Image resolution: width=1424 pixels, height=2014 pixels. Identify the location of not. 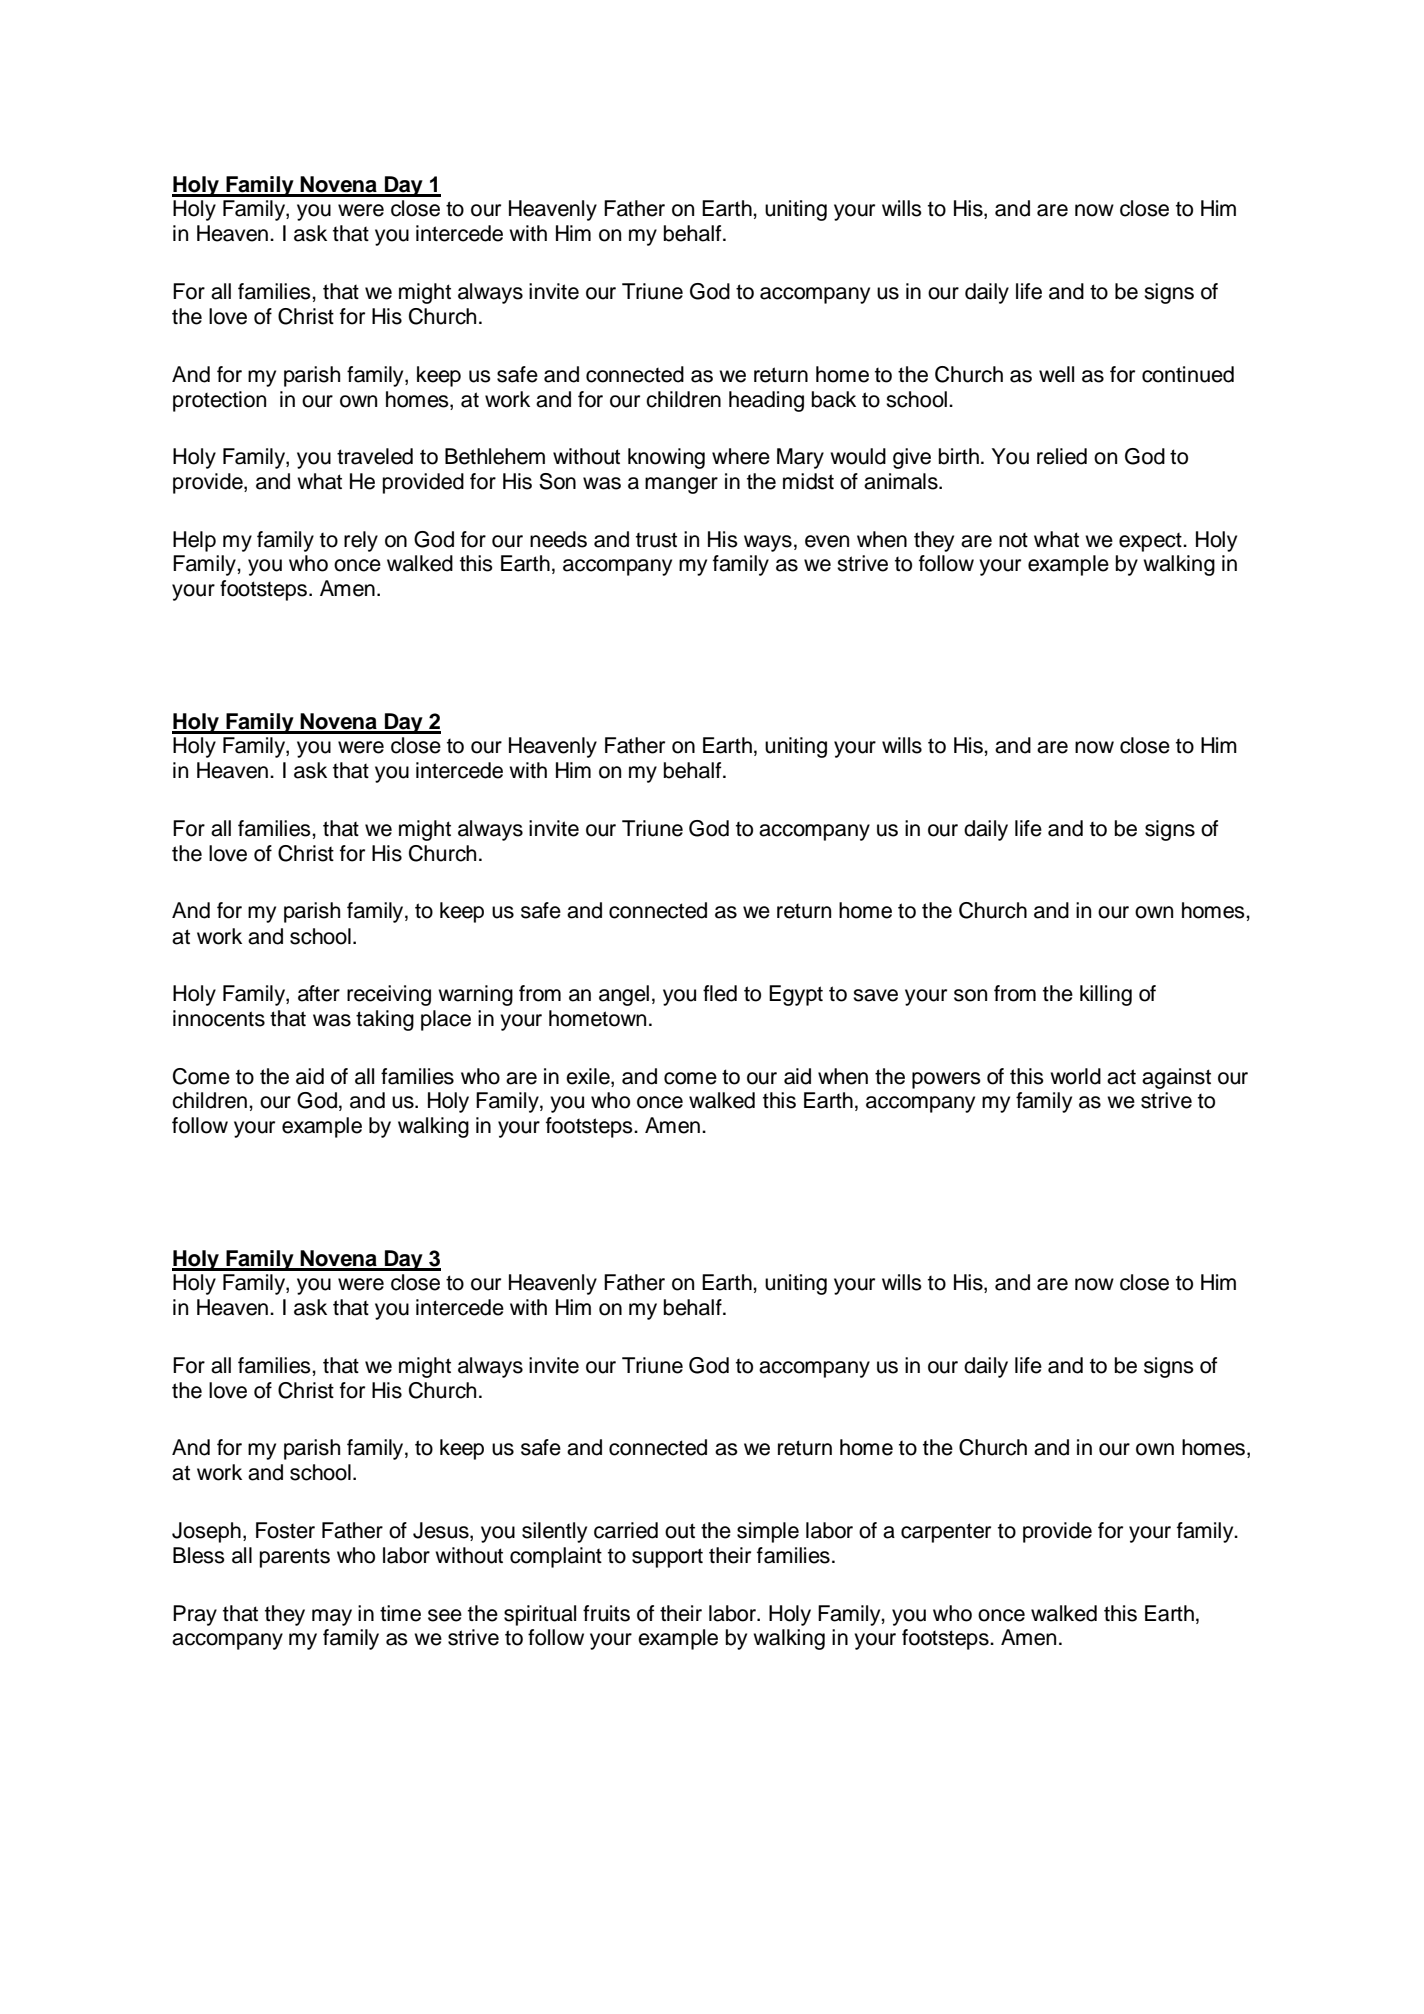
(1013, 540).
